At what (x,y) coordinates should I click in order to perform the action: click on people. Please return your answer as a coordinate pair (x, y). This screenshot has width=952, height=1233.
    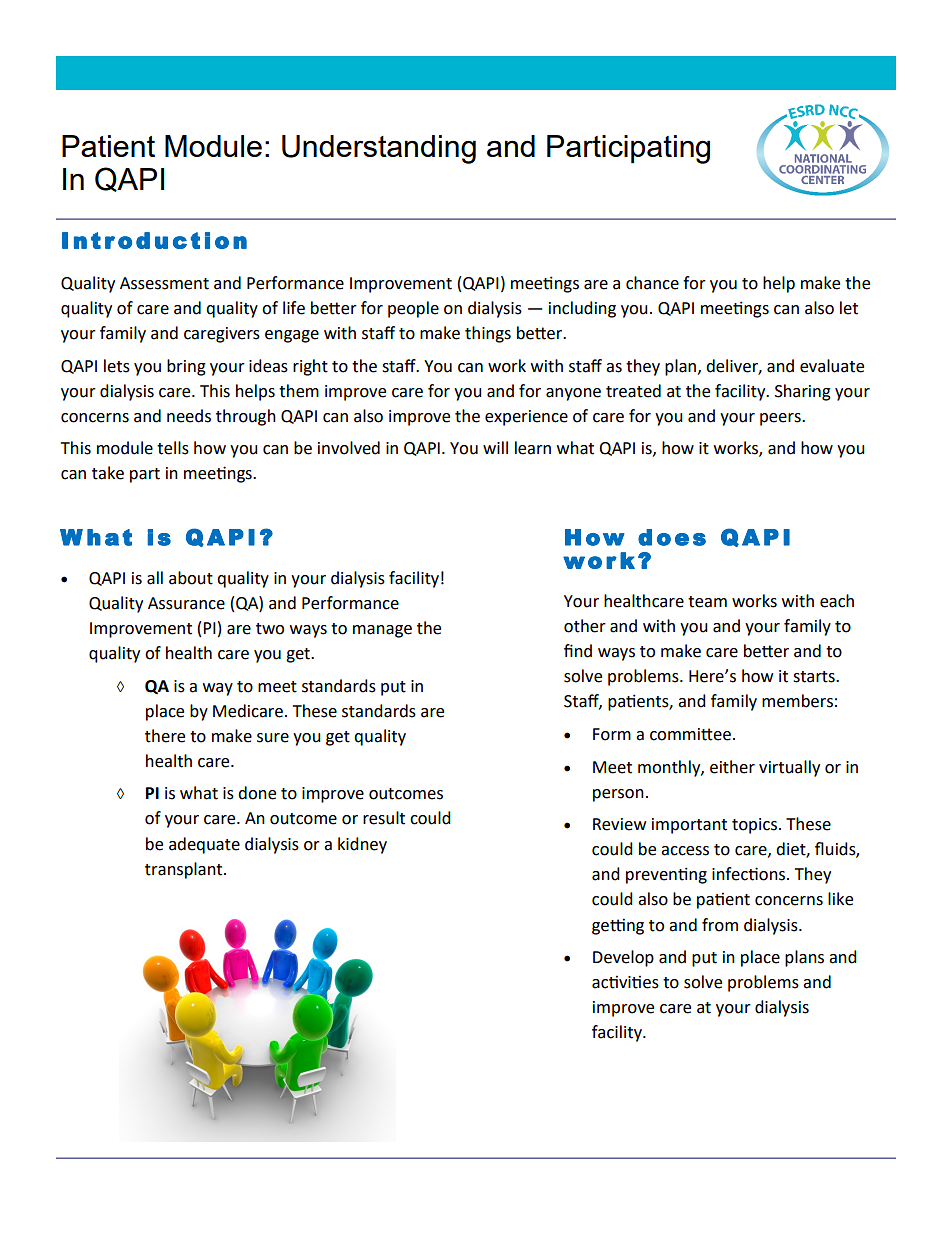
    Looking at the image, I should click on (413, 309).
